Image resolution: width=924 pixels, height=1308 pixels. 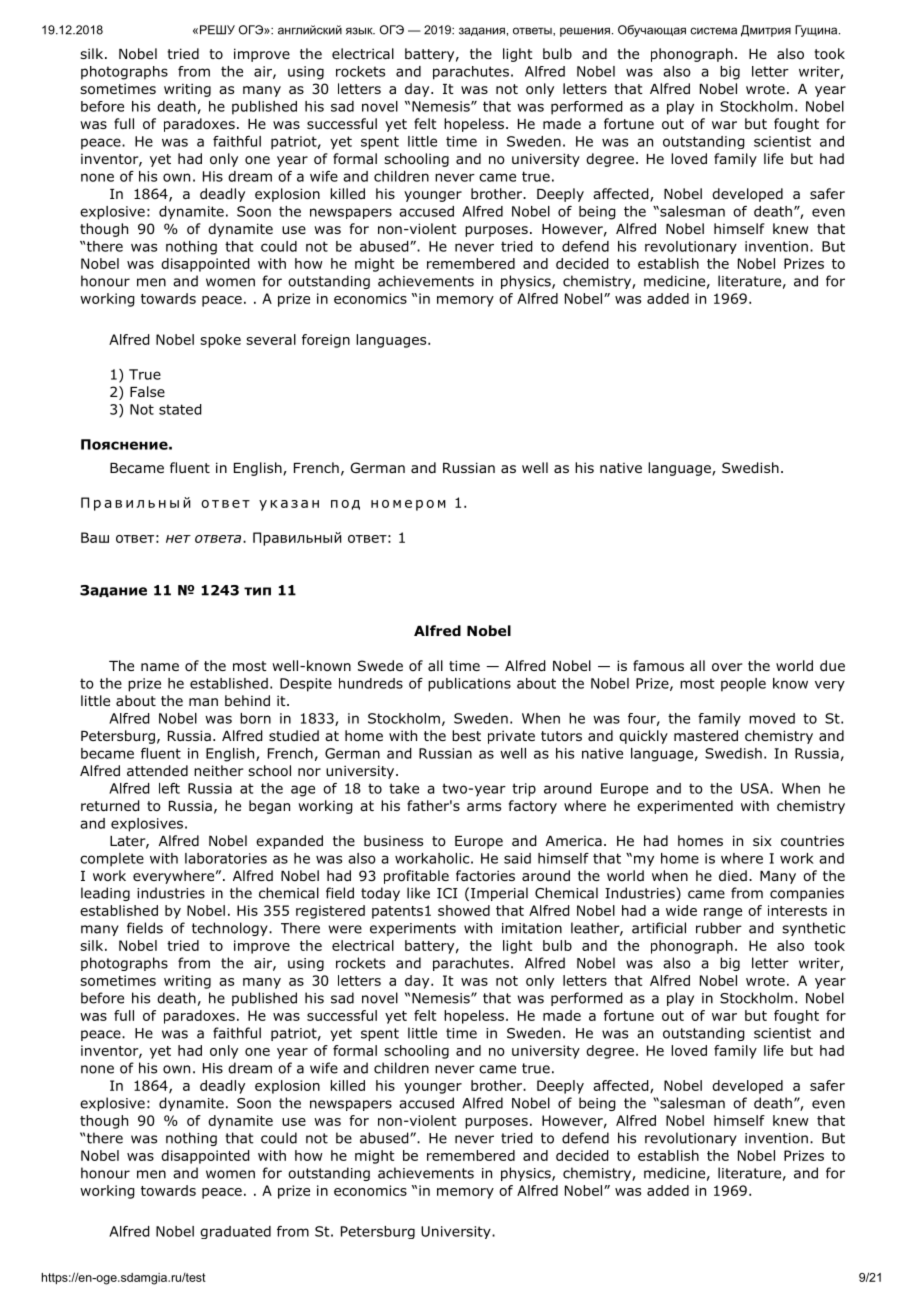 I want to click on several, so click(x=271, y=339).
